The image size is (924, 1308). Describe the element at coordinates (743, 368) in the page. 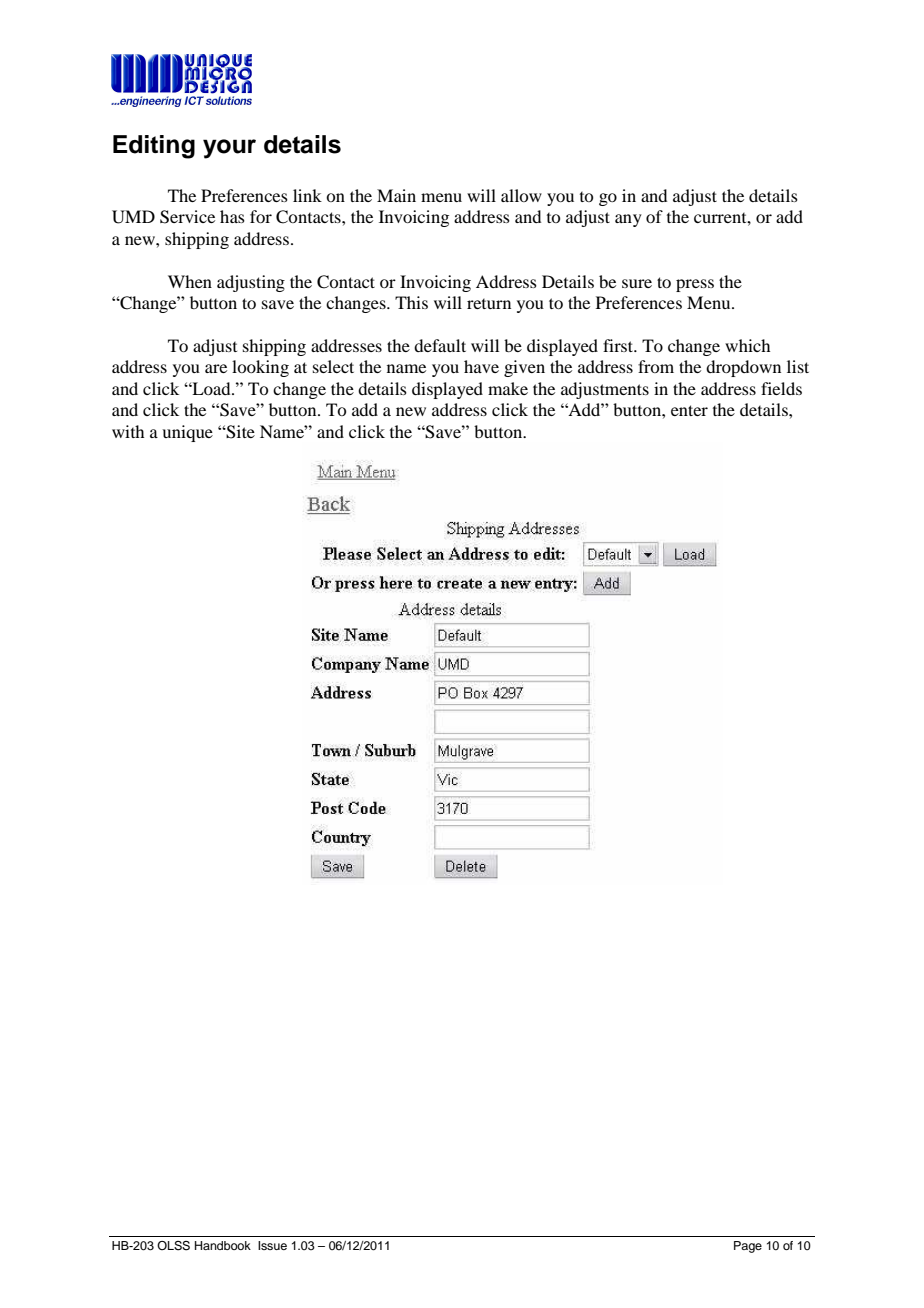

I see `dropdown` at that location.
